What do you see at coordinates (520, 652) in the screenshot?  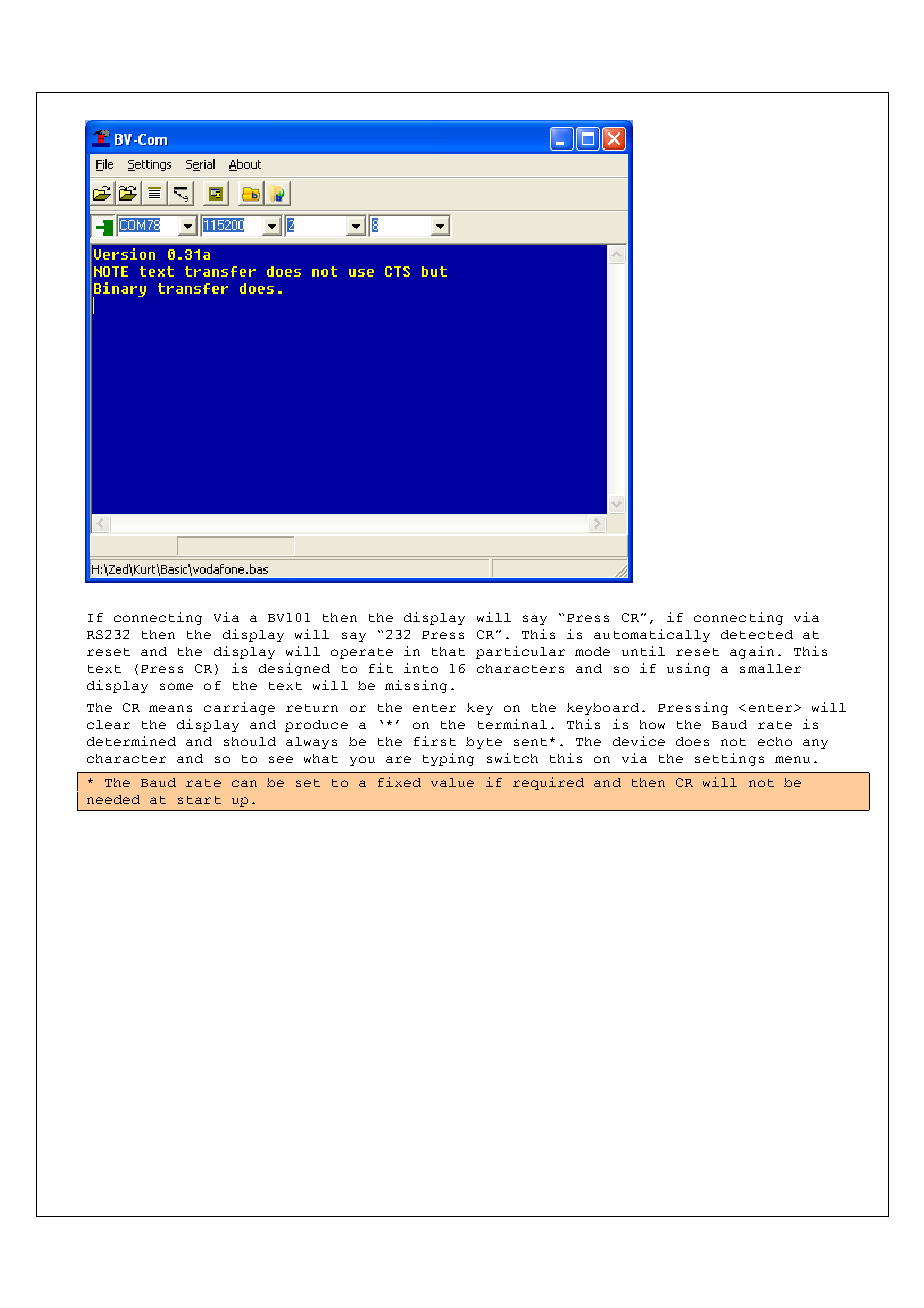 I see `particular` at bounding box center [520, 652].
